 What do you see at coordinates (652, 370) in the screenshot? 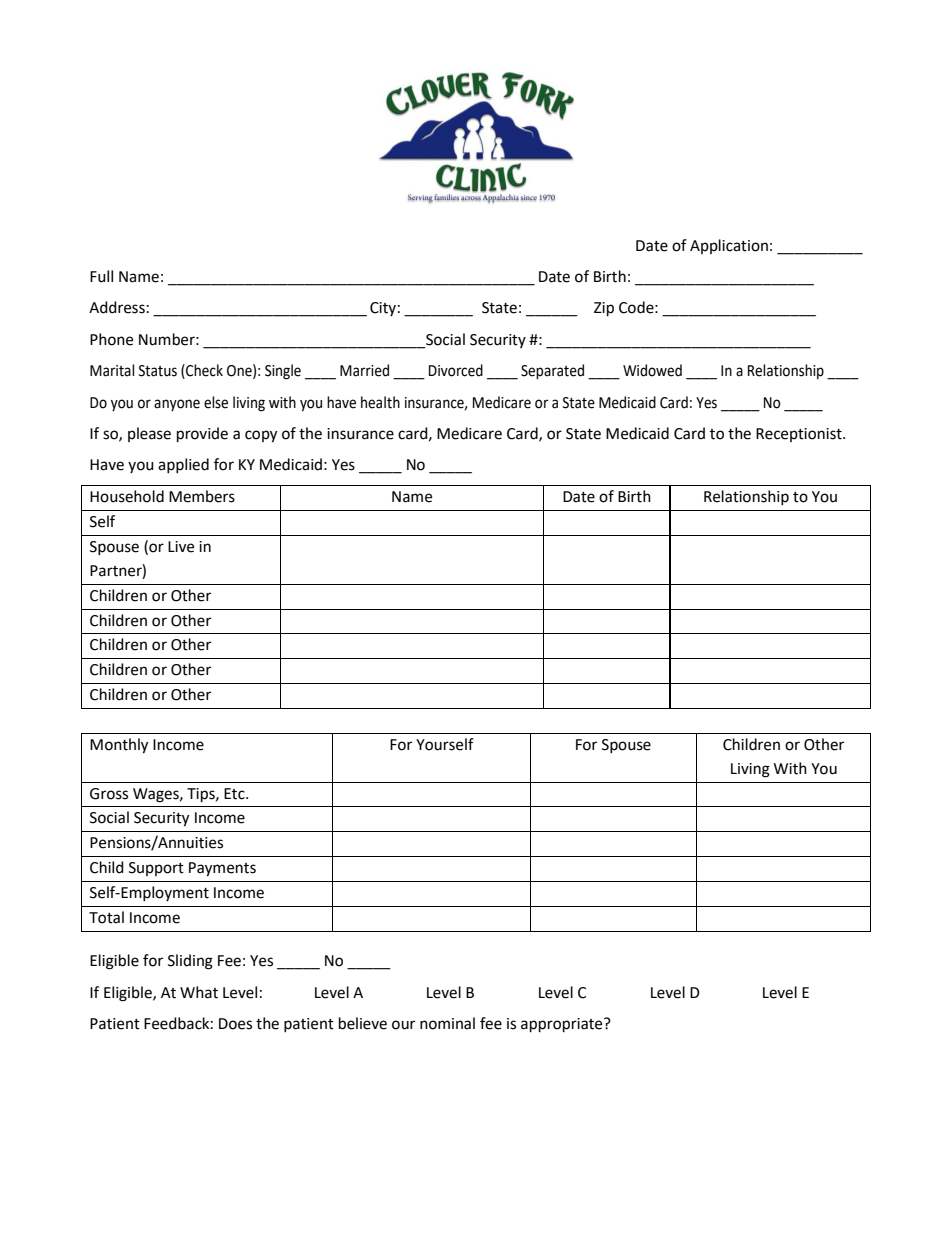
I see `Widowed` at bounding box center [652, 370].
